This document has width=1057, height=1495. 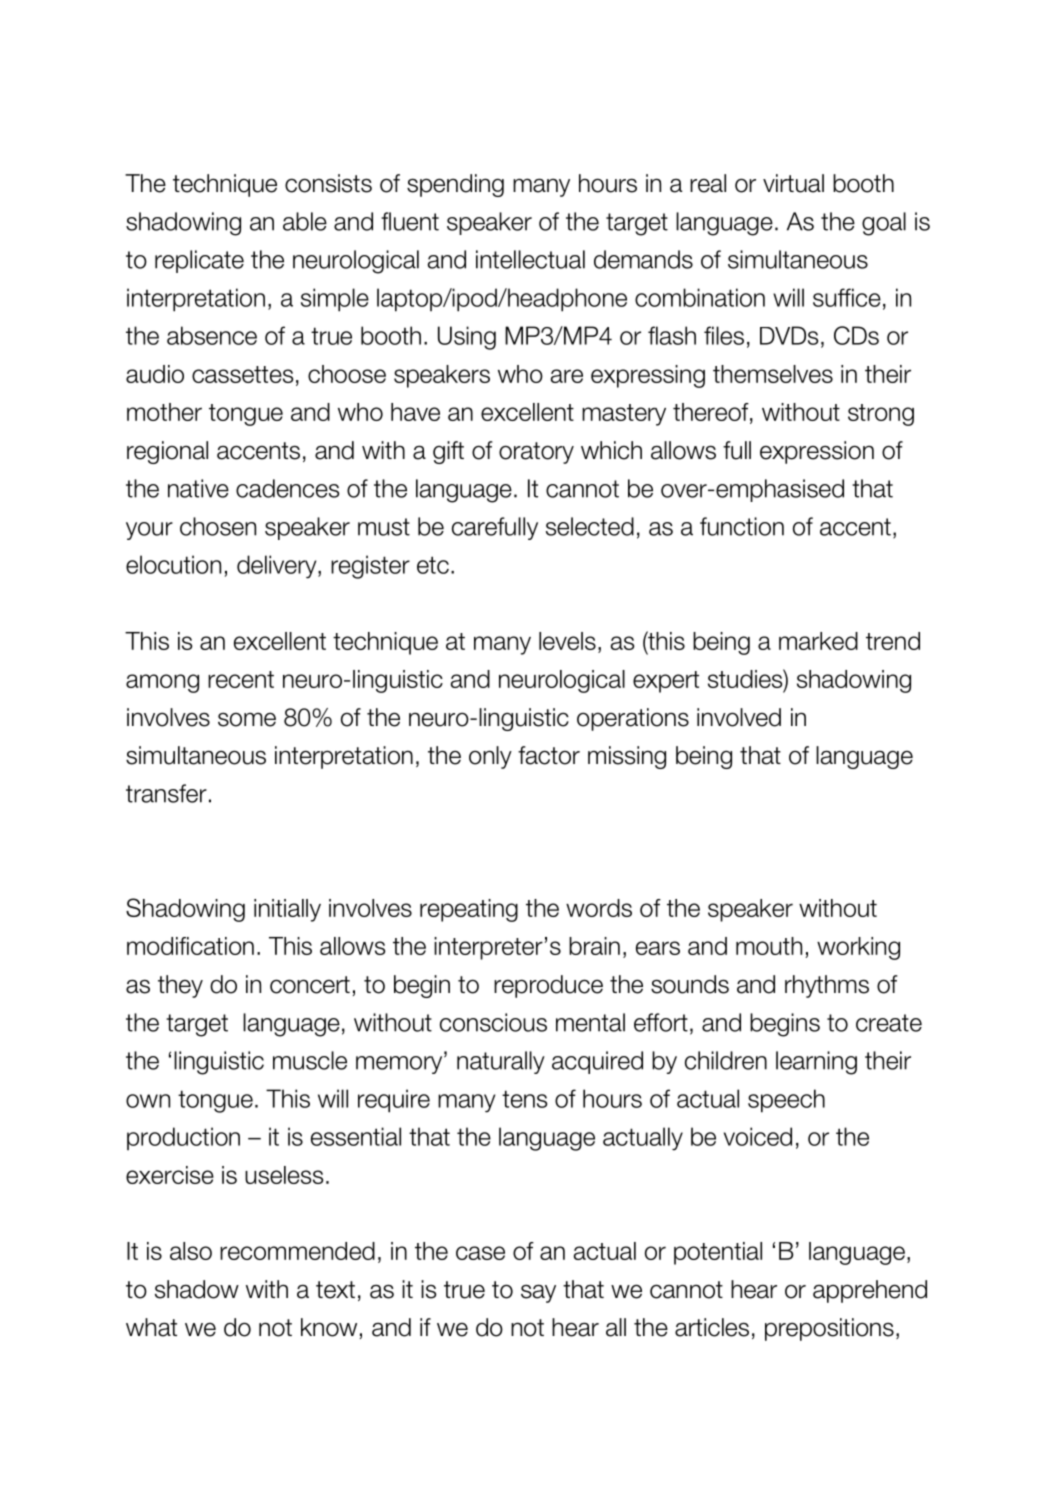 I want to click on delivery, so click(x=278, y=567).
